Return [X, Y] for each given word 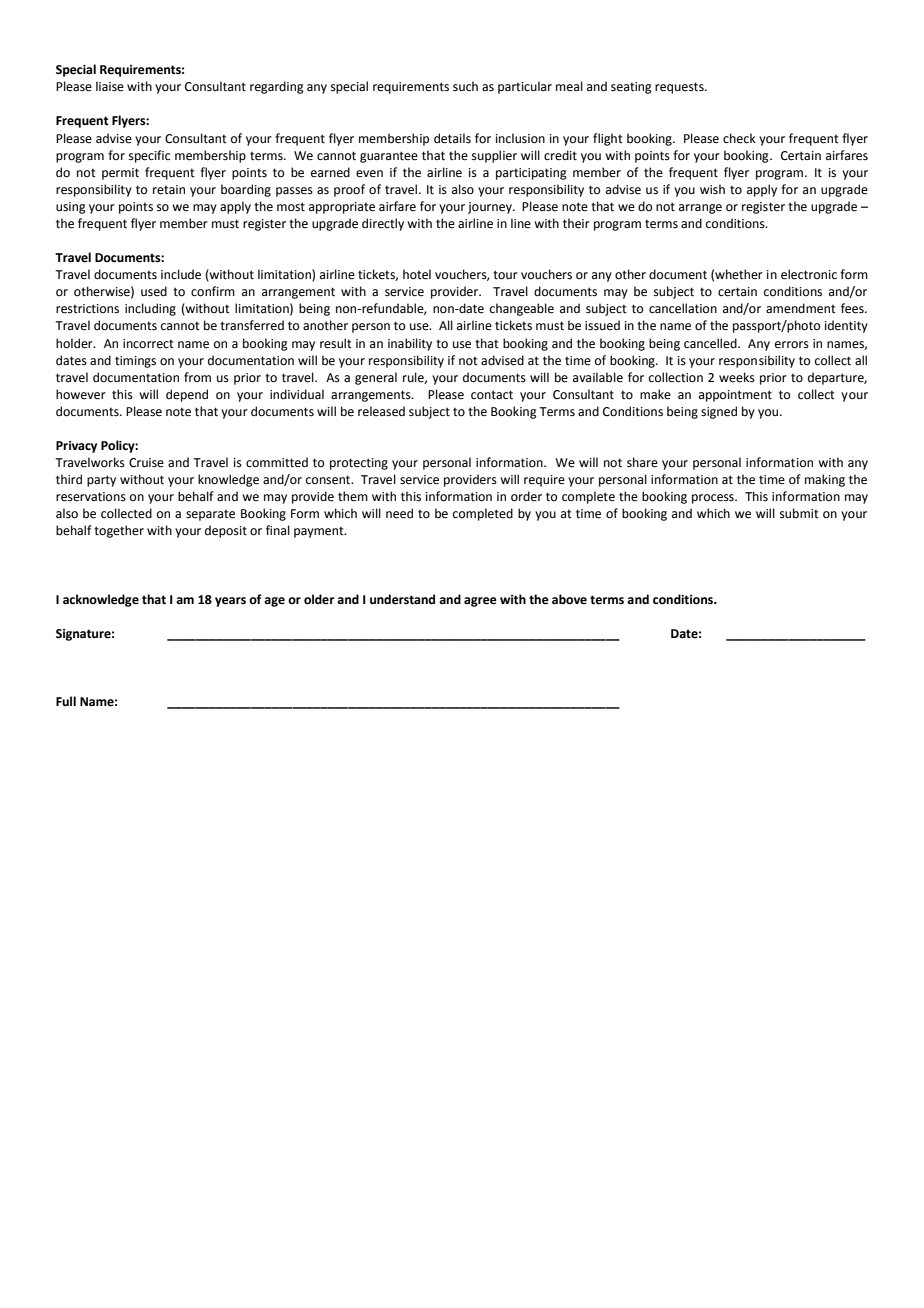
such [465, 86]
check [739, 138]
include [181, 274]
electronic [809, 274]
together [119, 531]
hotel [417, 274]
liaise [110, 86]
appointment [735, 396]
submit [799, 513]
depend [187, 395]
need [399, 513]
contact [492, 395]
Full [66, 701]
